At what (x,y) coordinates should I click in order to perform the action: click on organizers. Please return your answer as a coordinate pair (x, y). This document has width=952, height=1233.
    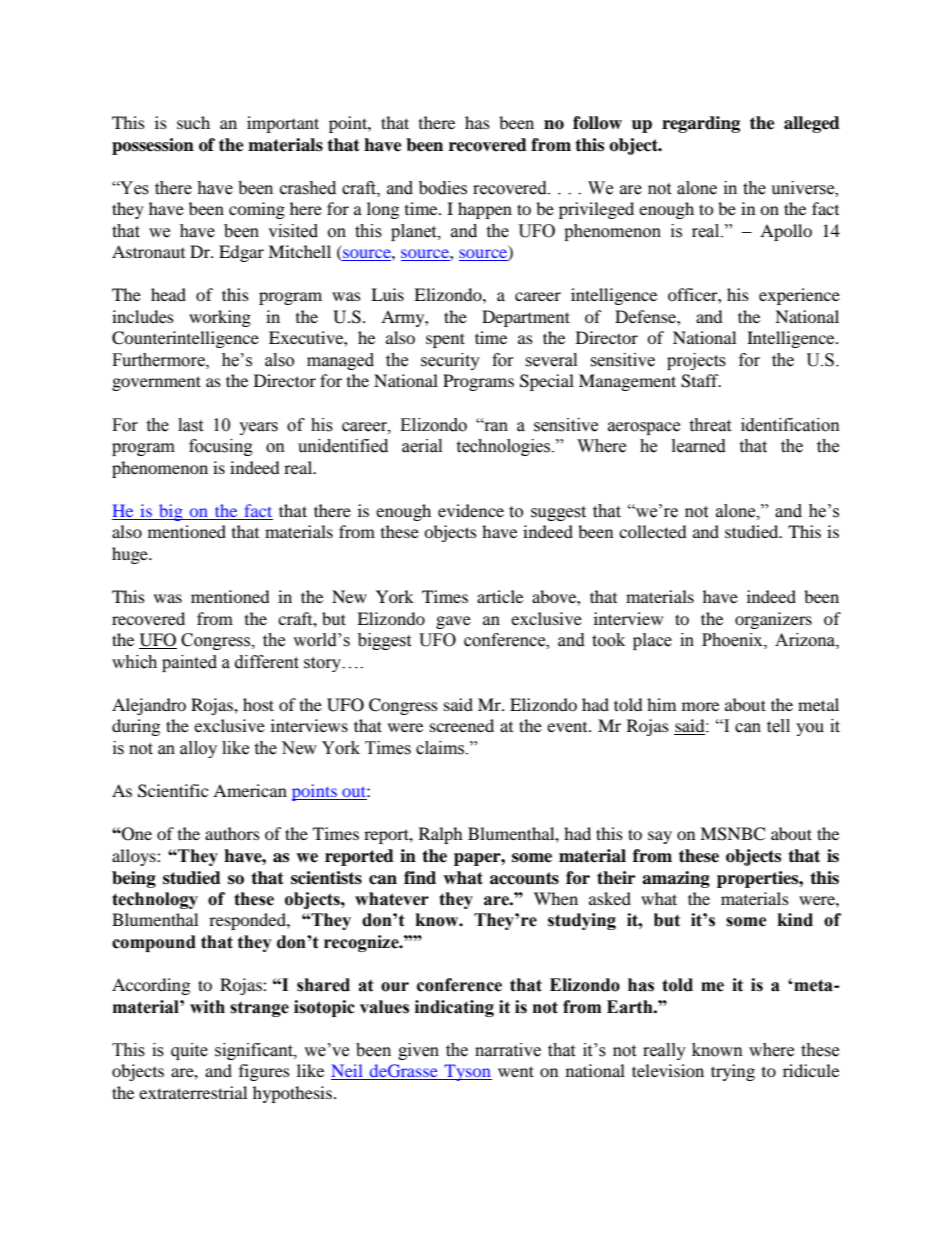
    Looking at the image, I should click on (773, 620).
